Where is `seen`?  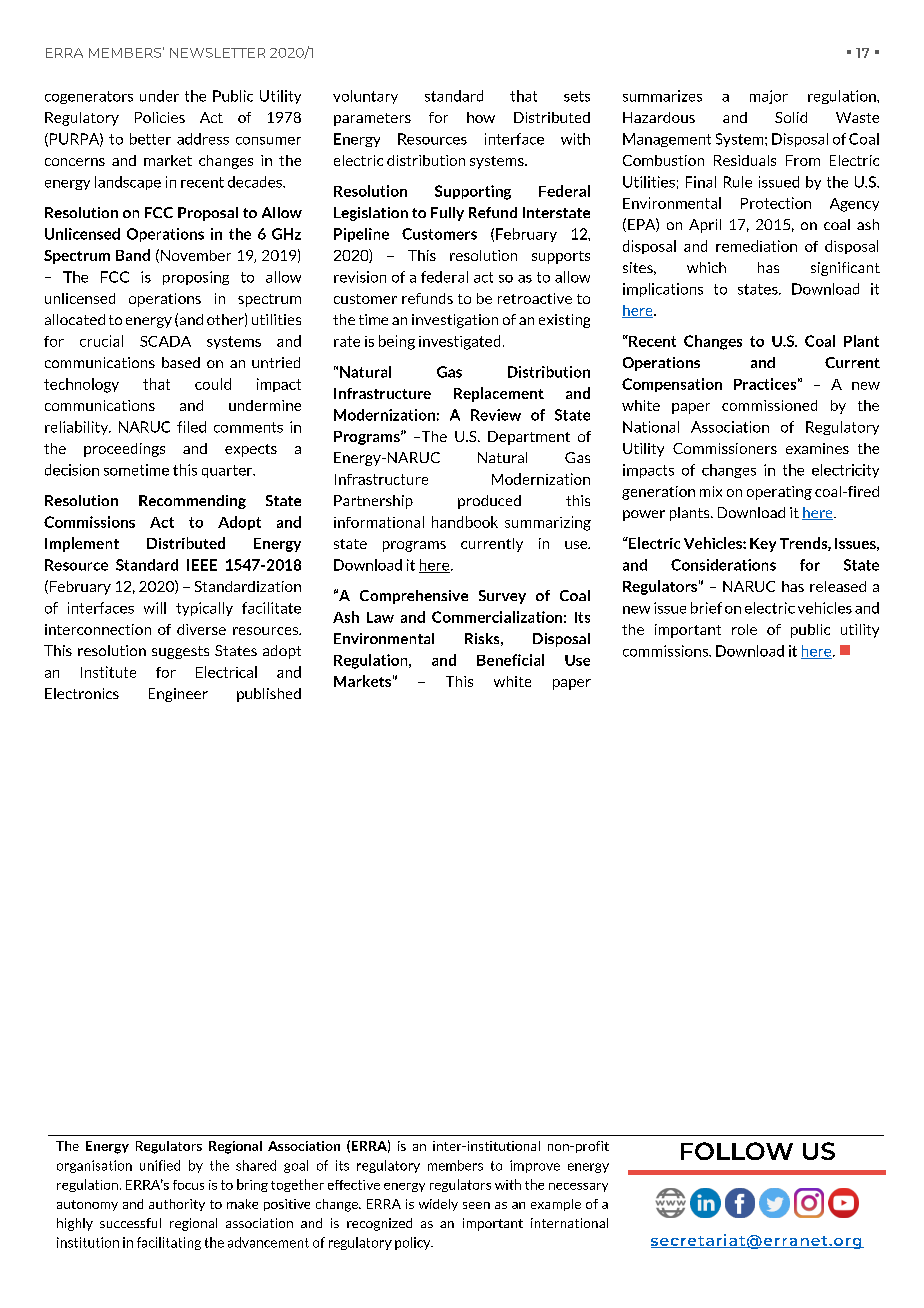 seen is located at coordinates (476, 1205).
